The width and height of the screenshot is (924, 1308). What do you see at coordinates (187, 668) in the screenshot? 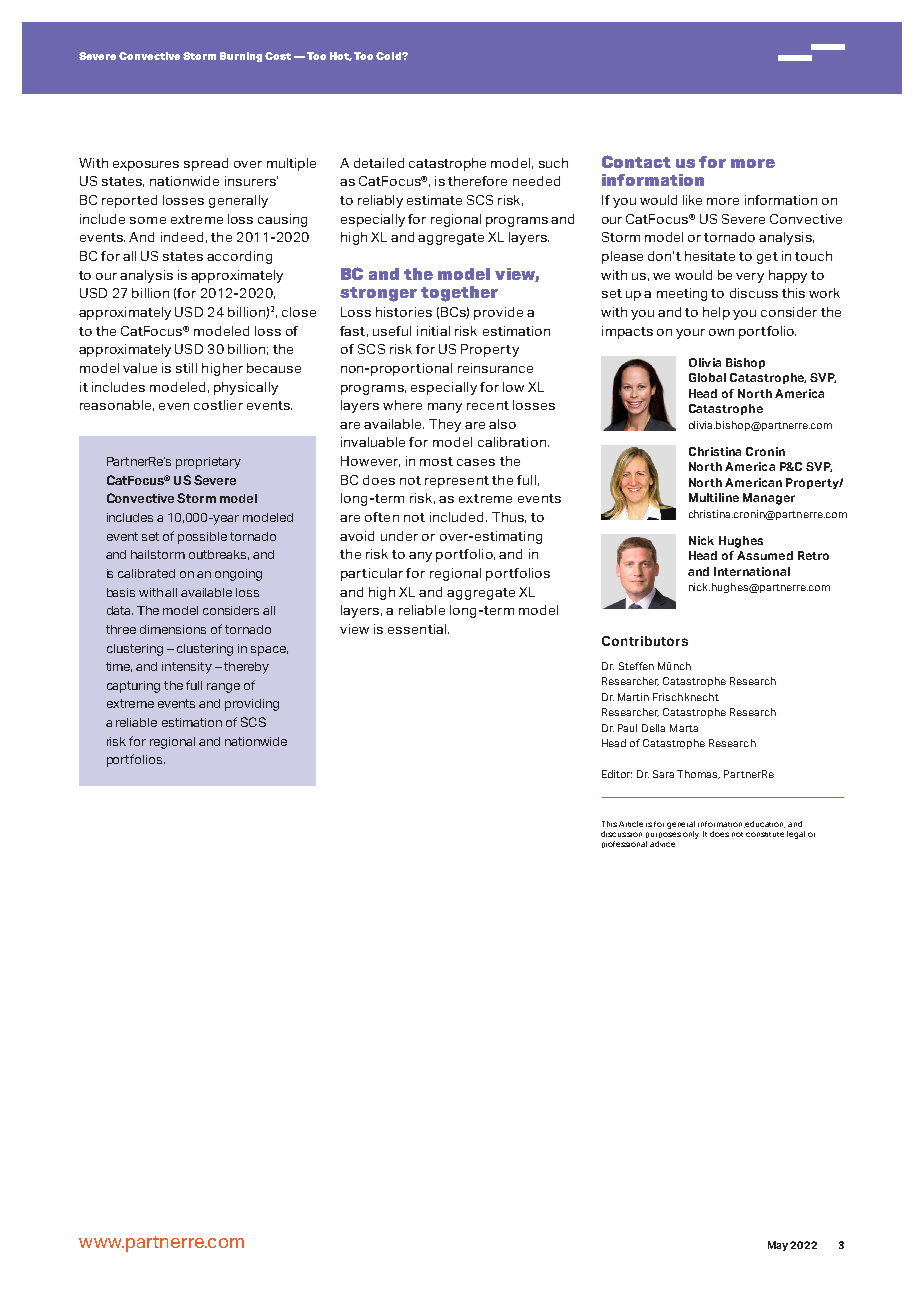
I see `intensity` at bounding box center [187, 668].
